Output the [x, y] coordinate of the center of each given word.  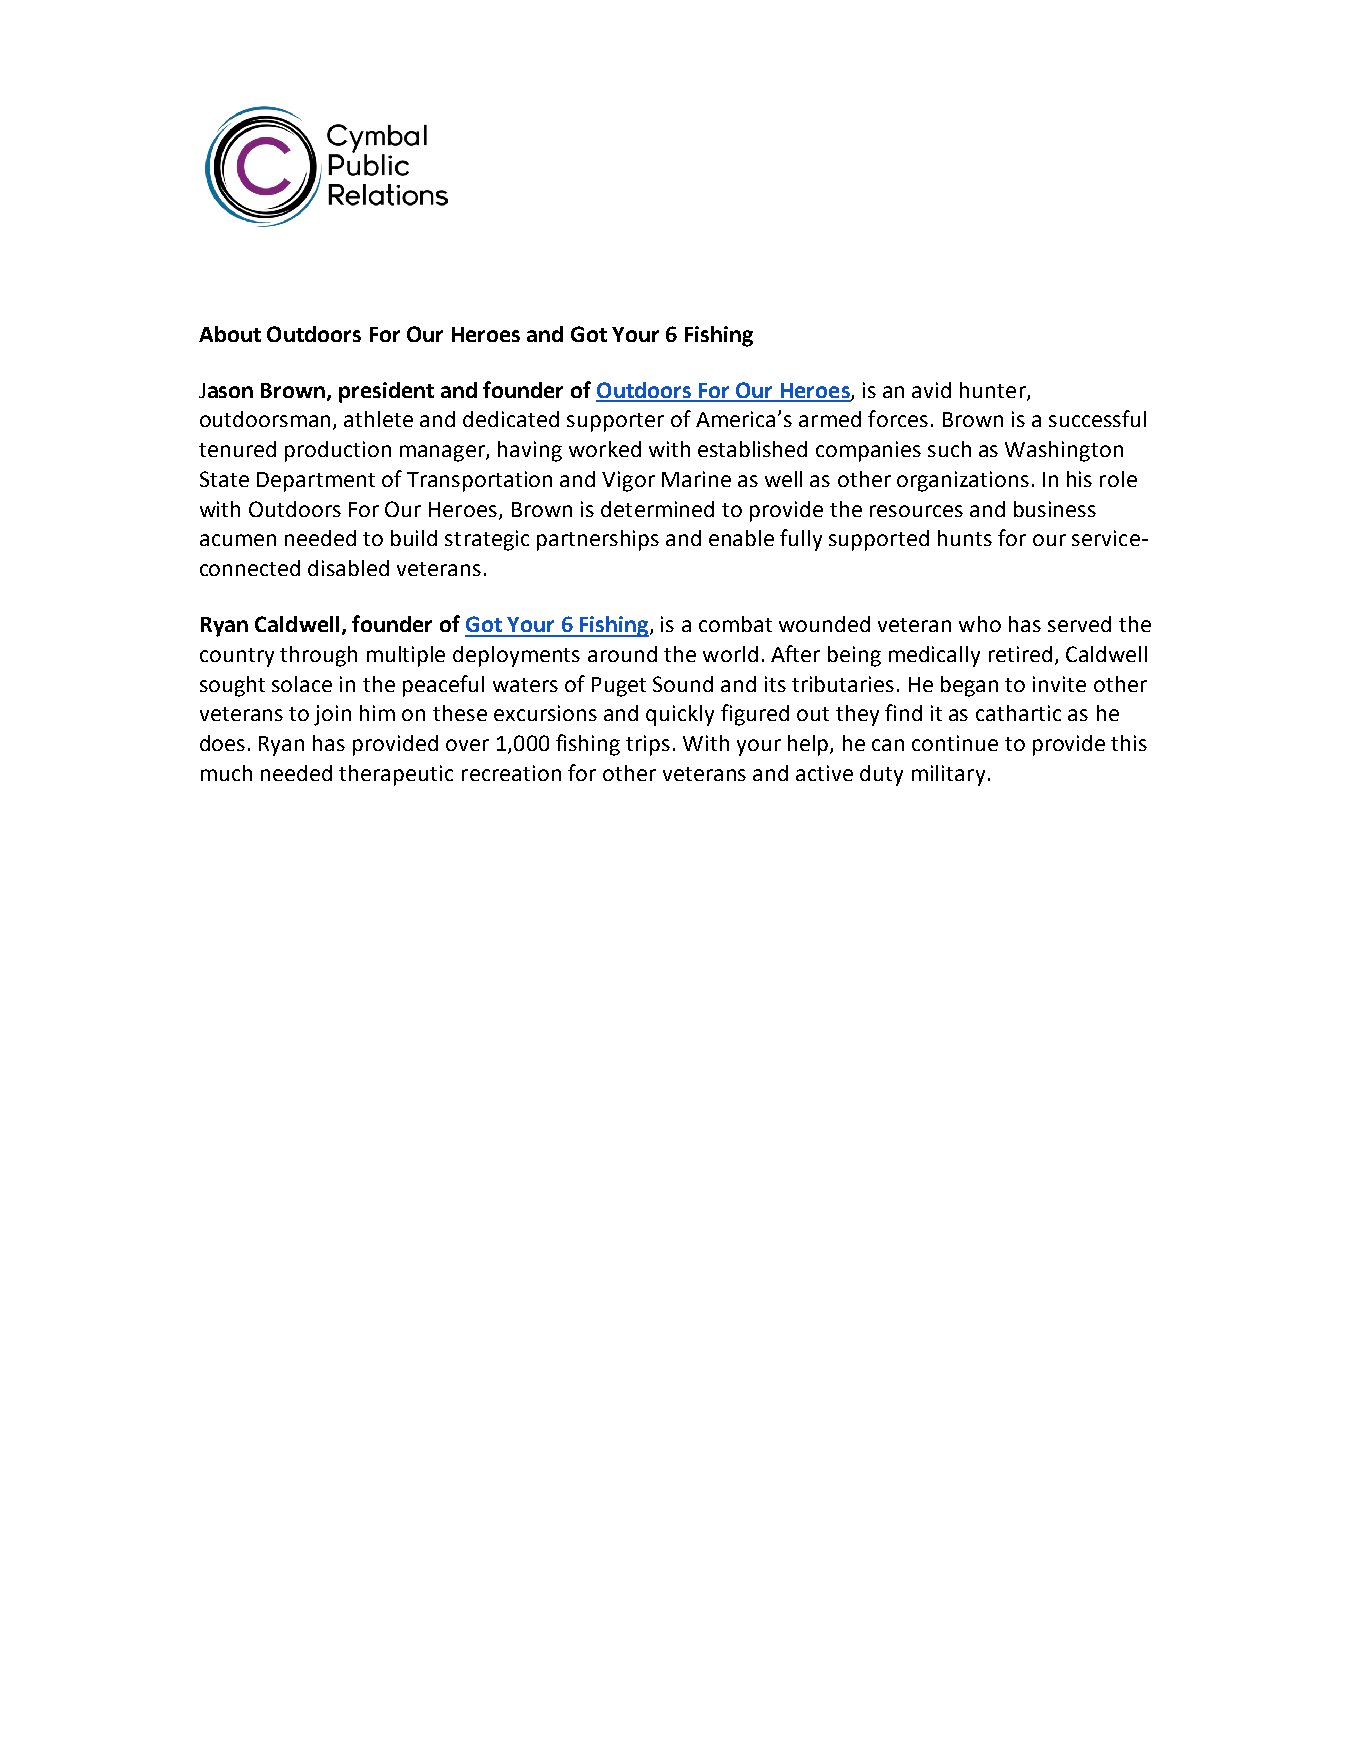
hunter [994, 391]
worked [605, 449]
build [414, 538]
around [622, 654]
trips [648, 745]
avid [931, 390]
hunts [965, 538]
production [338, 451]
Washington [1064, 451]
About [230, 334]
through [318, 656]
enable [741, 538]
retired [1020, 654]
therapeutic [396, 775]
